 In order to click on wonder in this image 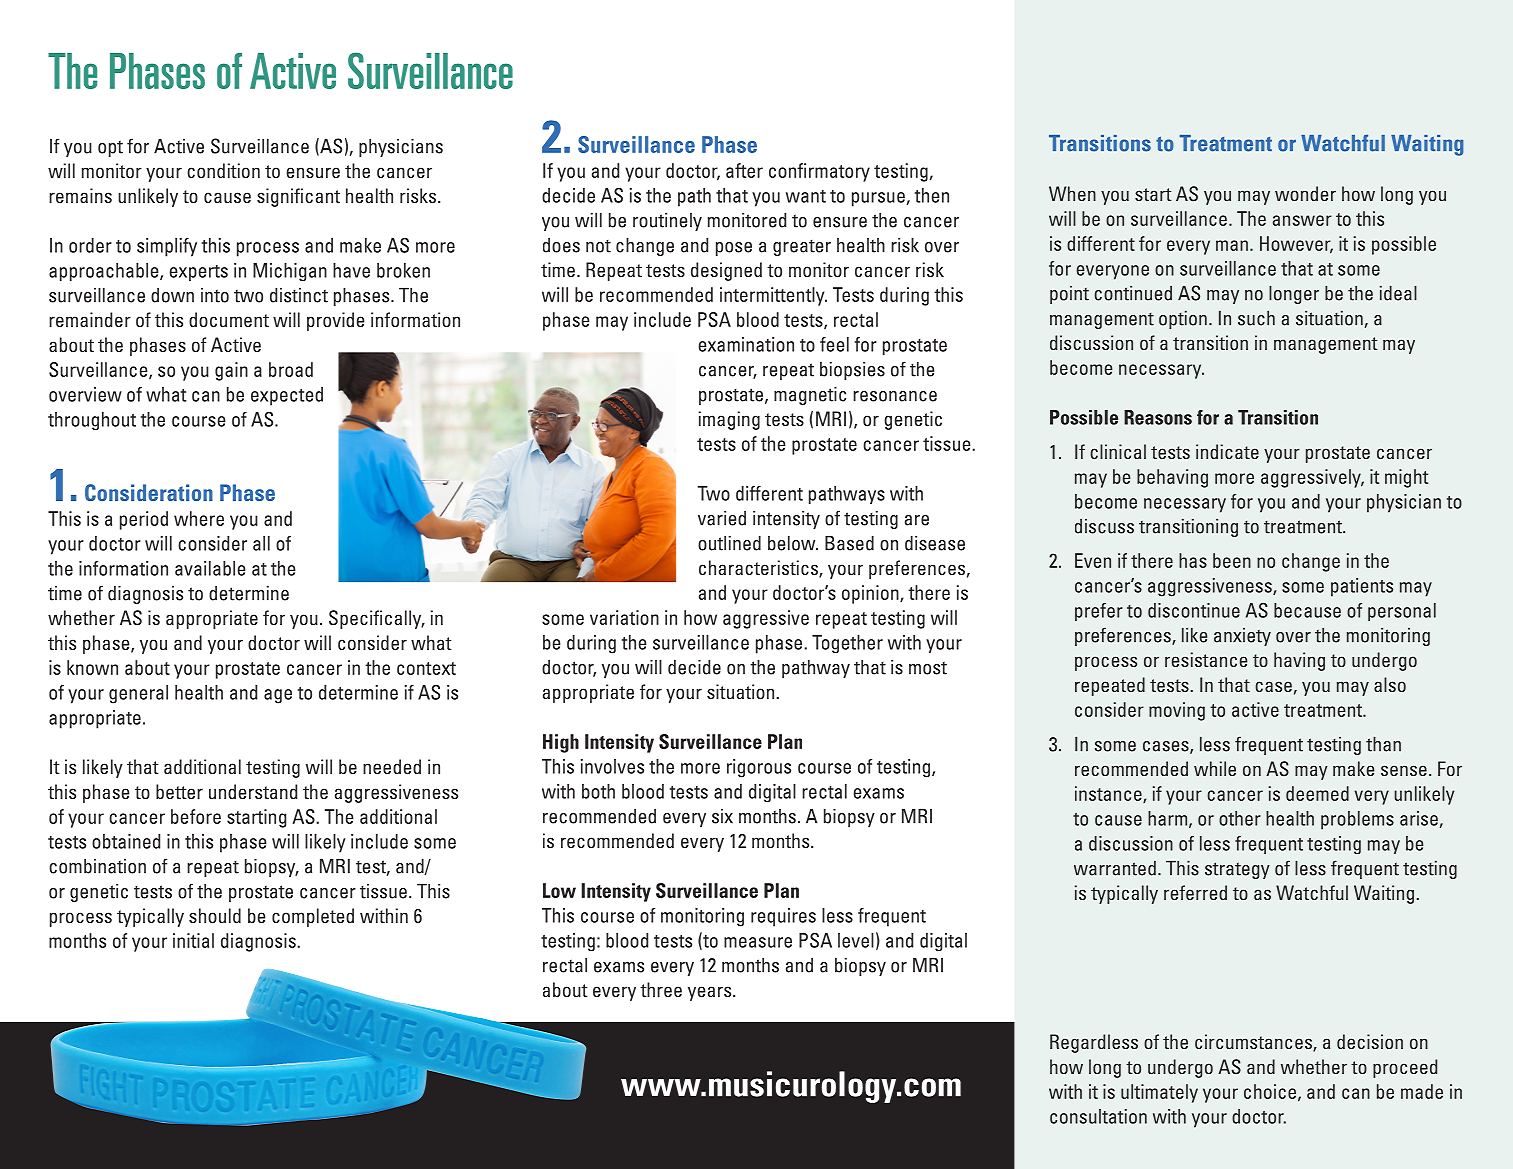, I will do `click(1305, 193)`.
